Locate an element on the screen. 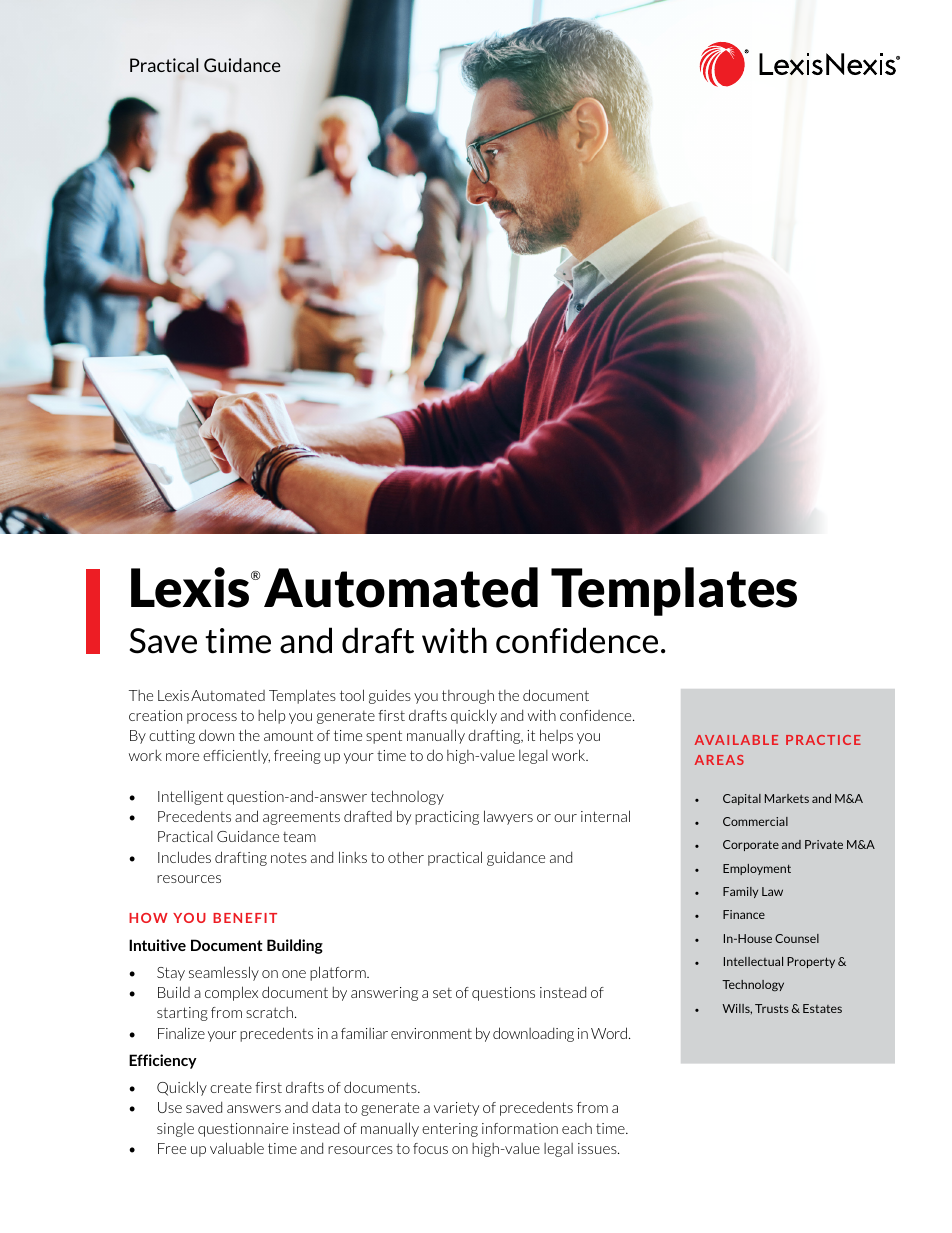  Intuitive is located at coordinates (157, 945).
